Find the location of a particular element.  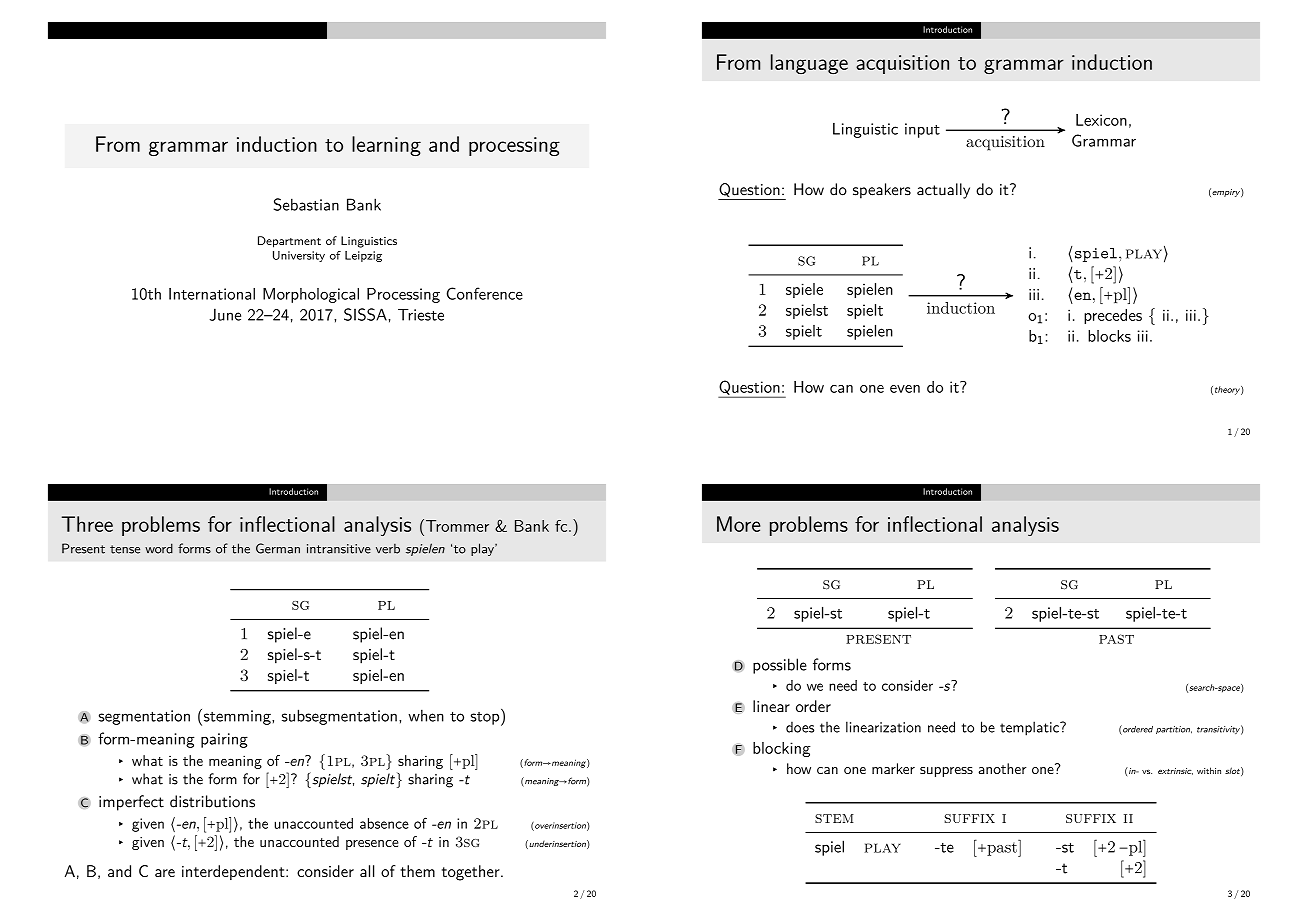

learning is located at coordinates (386, 146).
